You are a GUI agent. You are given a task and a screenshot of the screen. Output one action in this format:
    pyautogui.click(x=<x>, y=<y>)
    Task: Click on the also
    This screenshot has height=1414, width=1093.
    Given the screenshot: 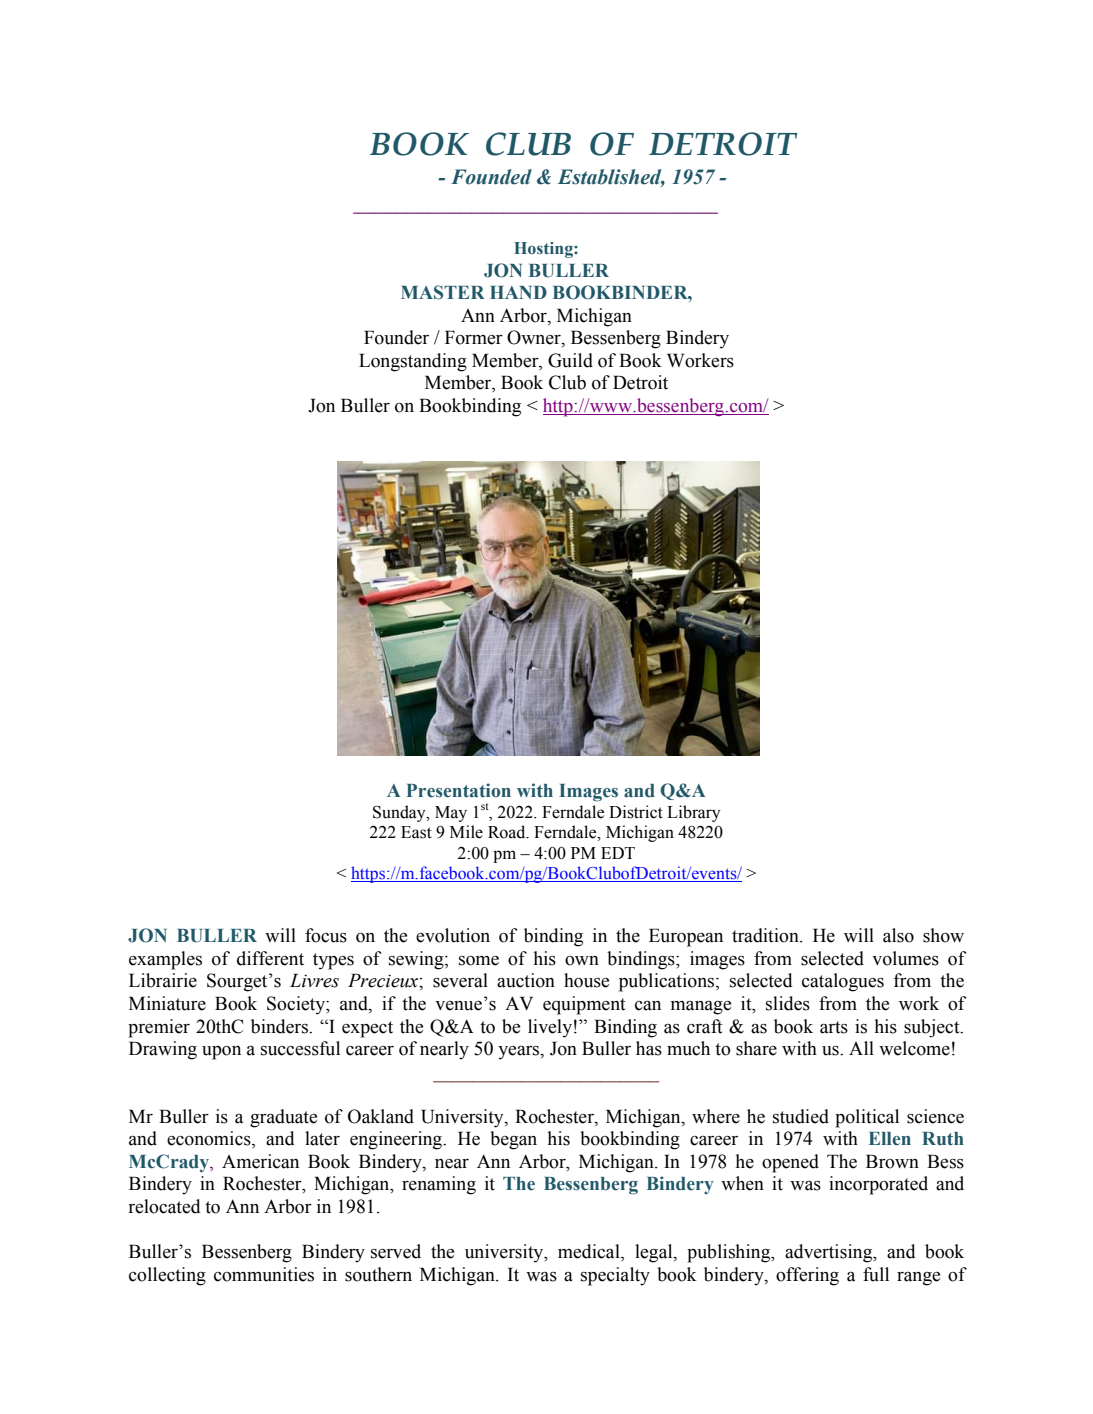 What is the action you would take?
    pyautogui.click(x=898, y=935)
